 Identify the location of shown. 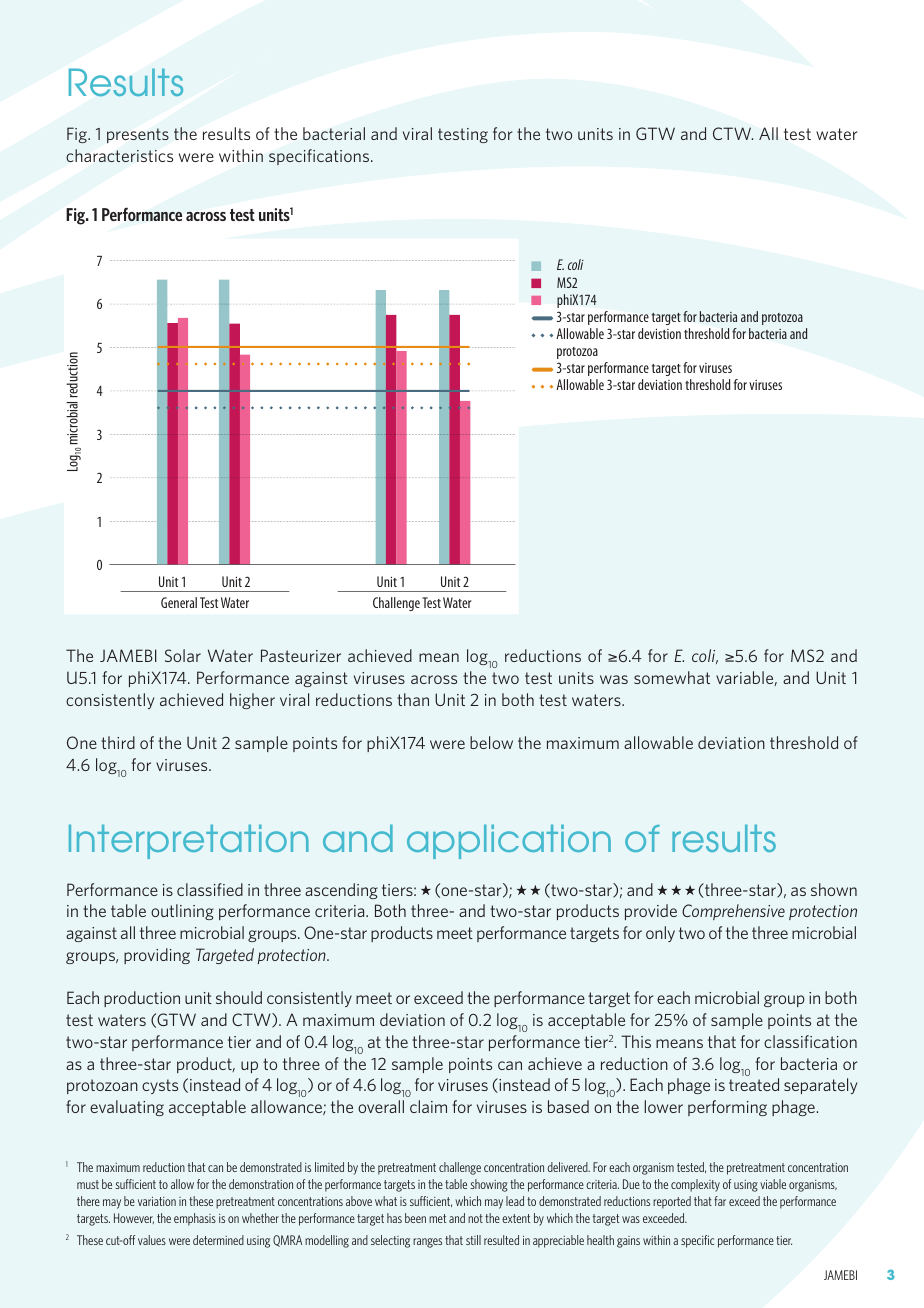
(834, 889).
